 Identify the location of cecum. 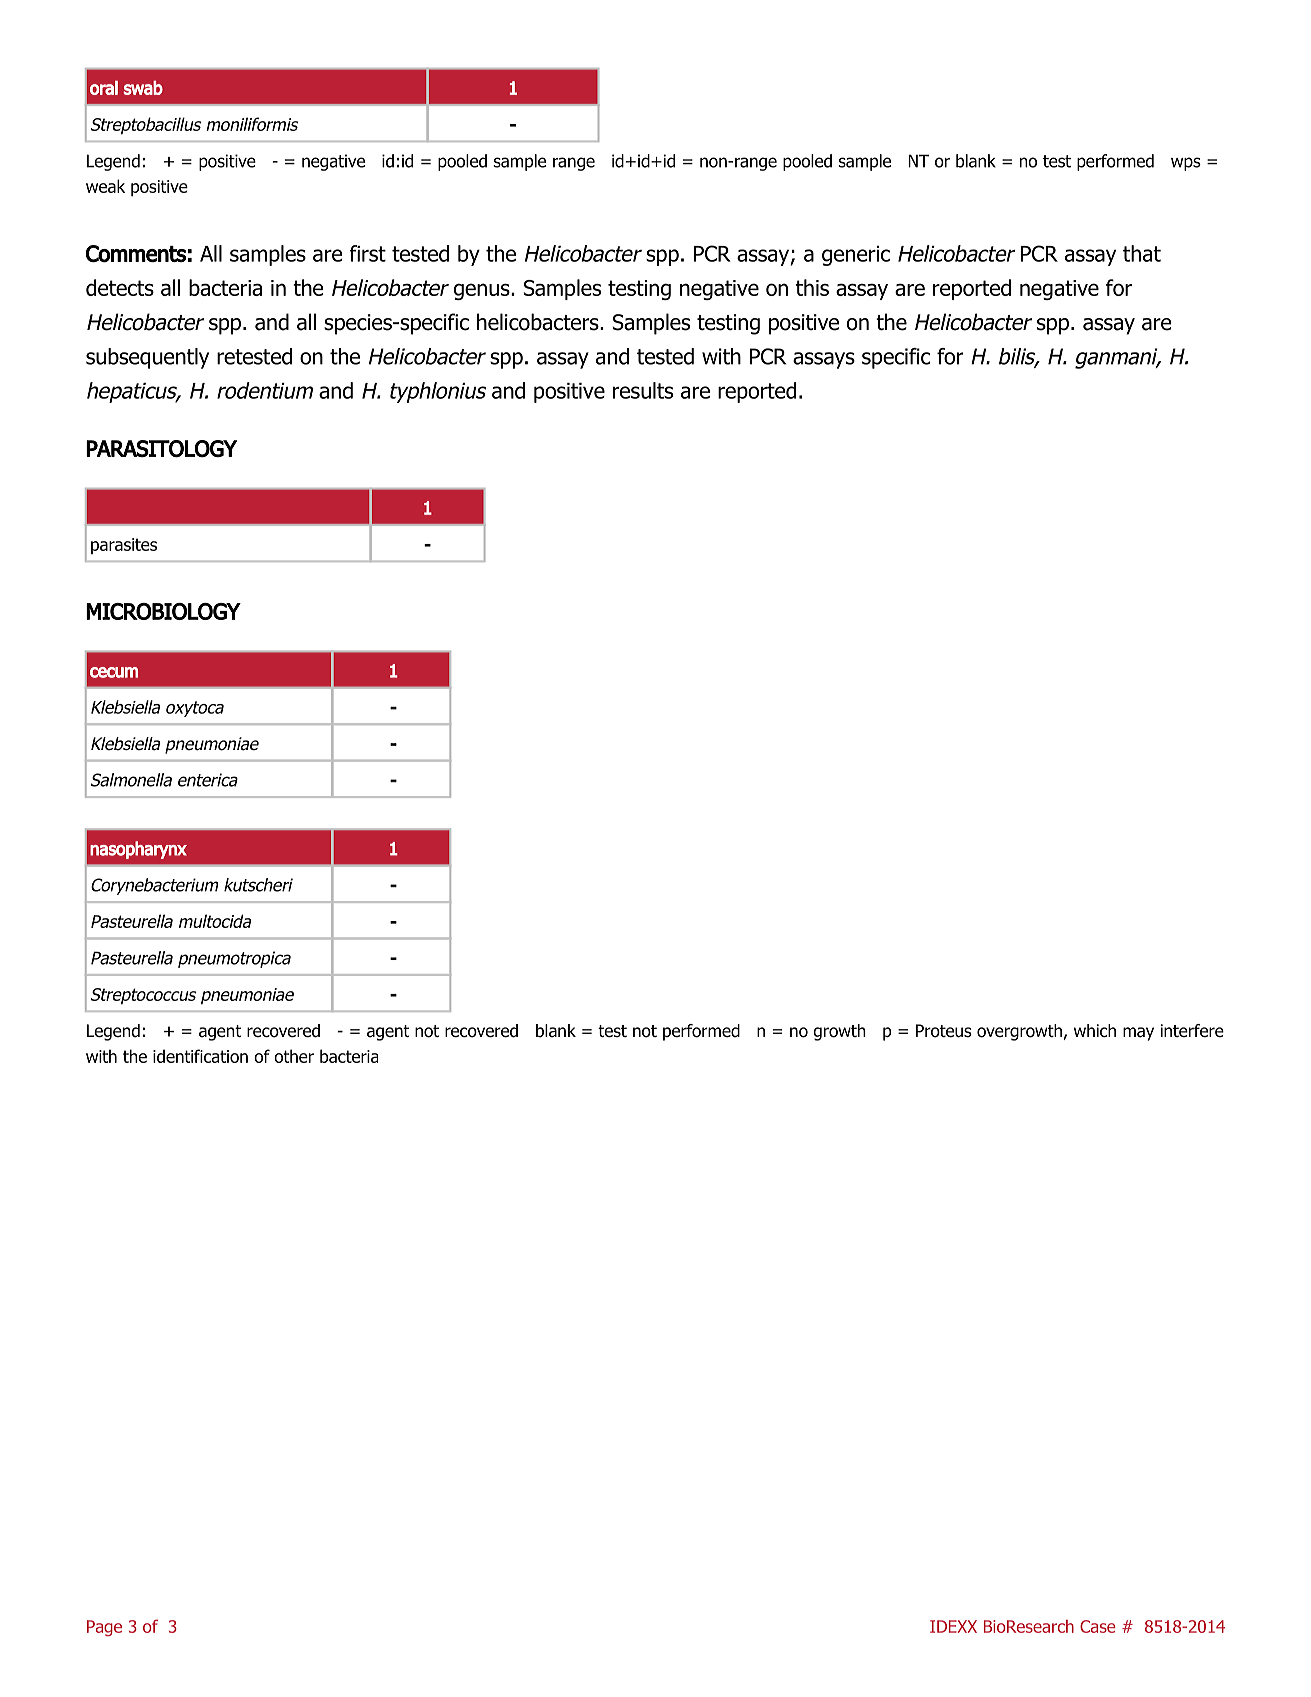
(114, 672).
